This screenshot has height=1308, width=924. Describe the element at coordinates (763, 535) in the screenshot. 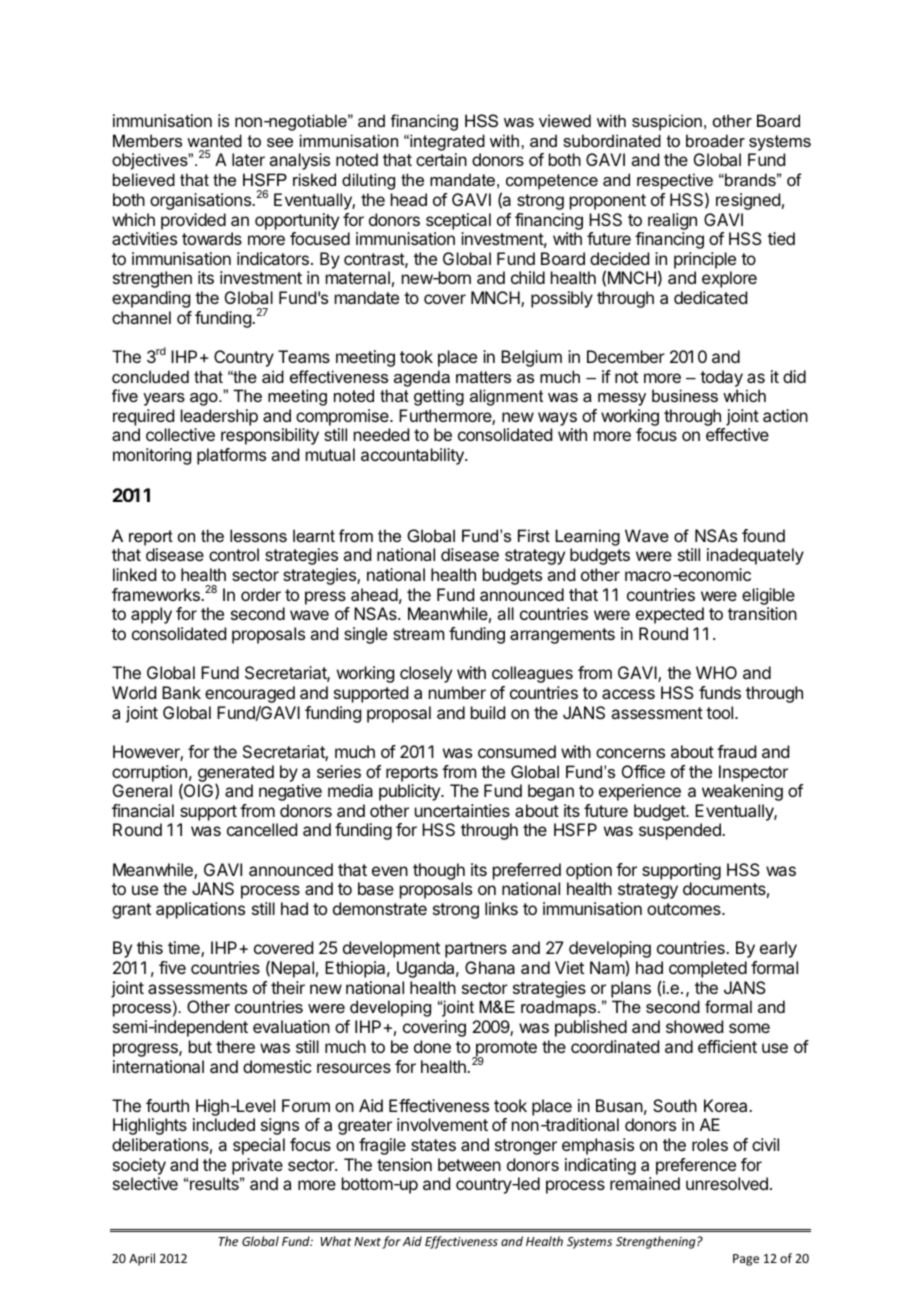

I see `found` at that location.
